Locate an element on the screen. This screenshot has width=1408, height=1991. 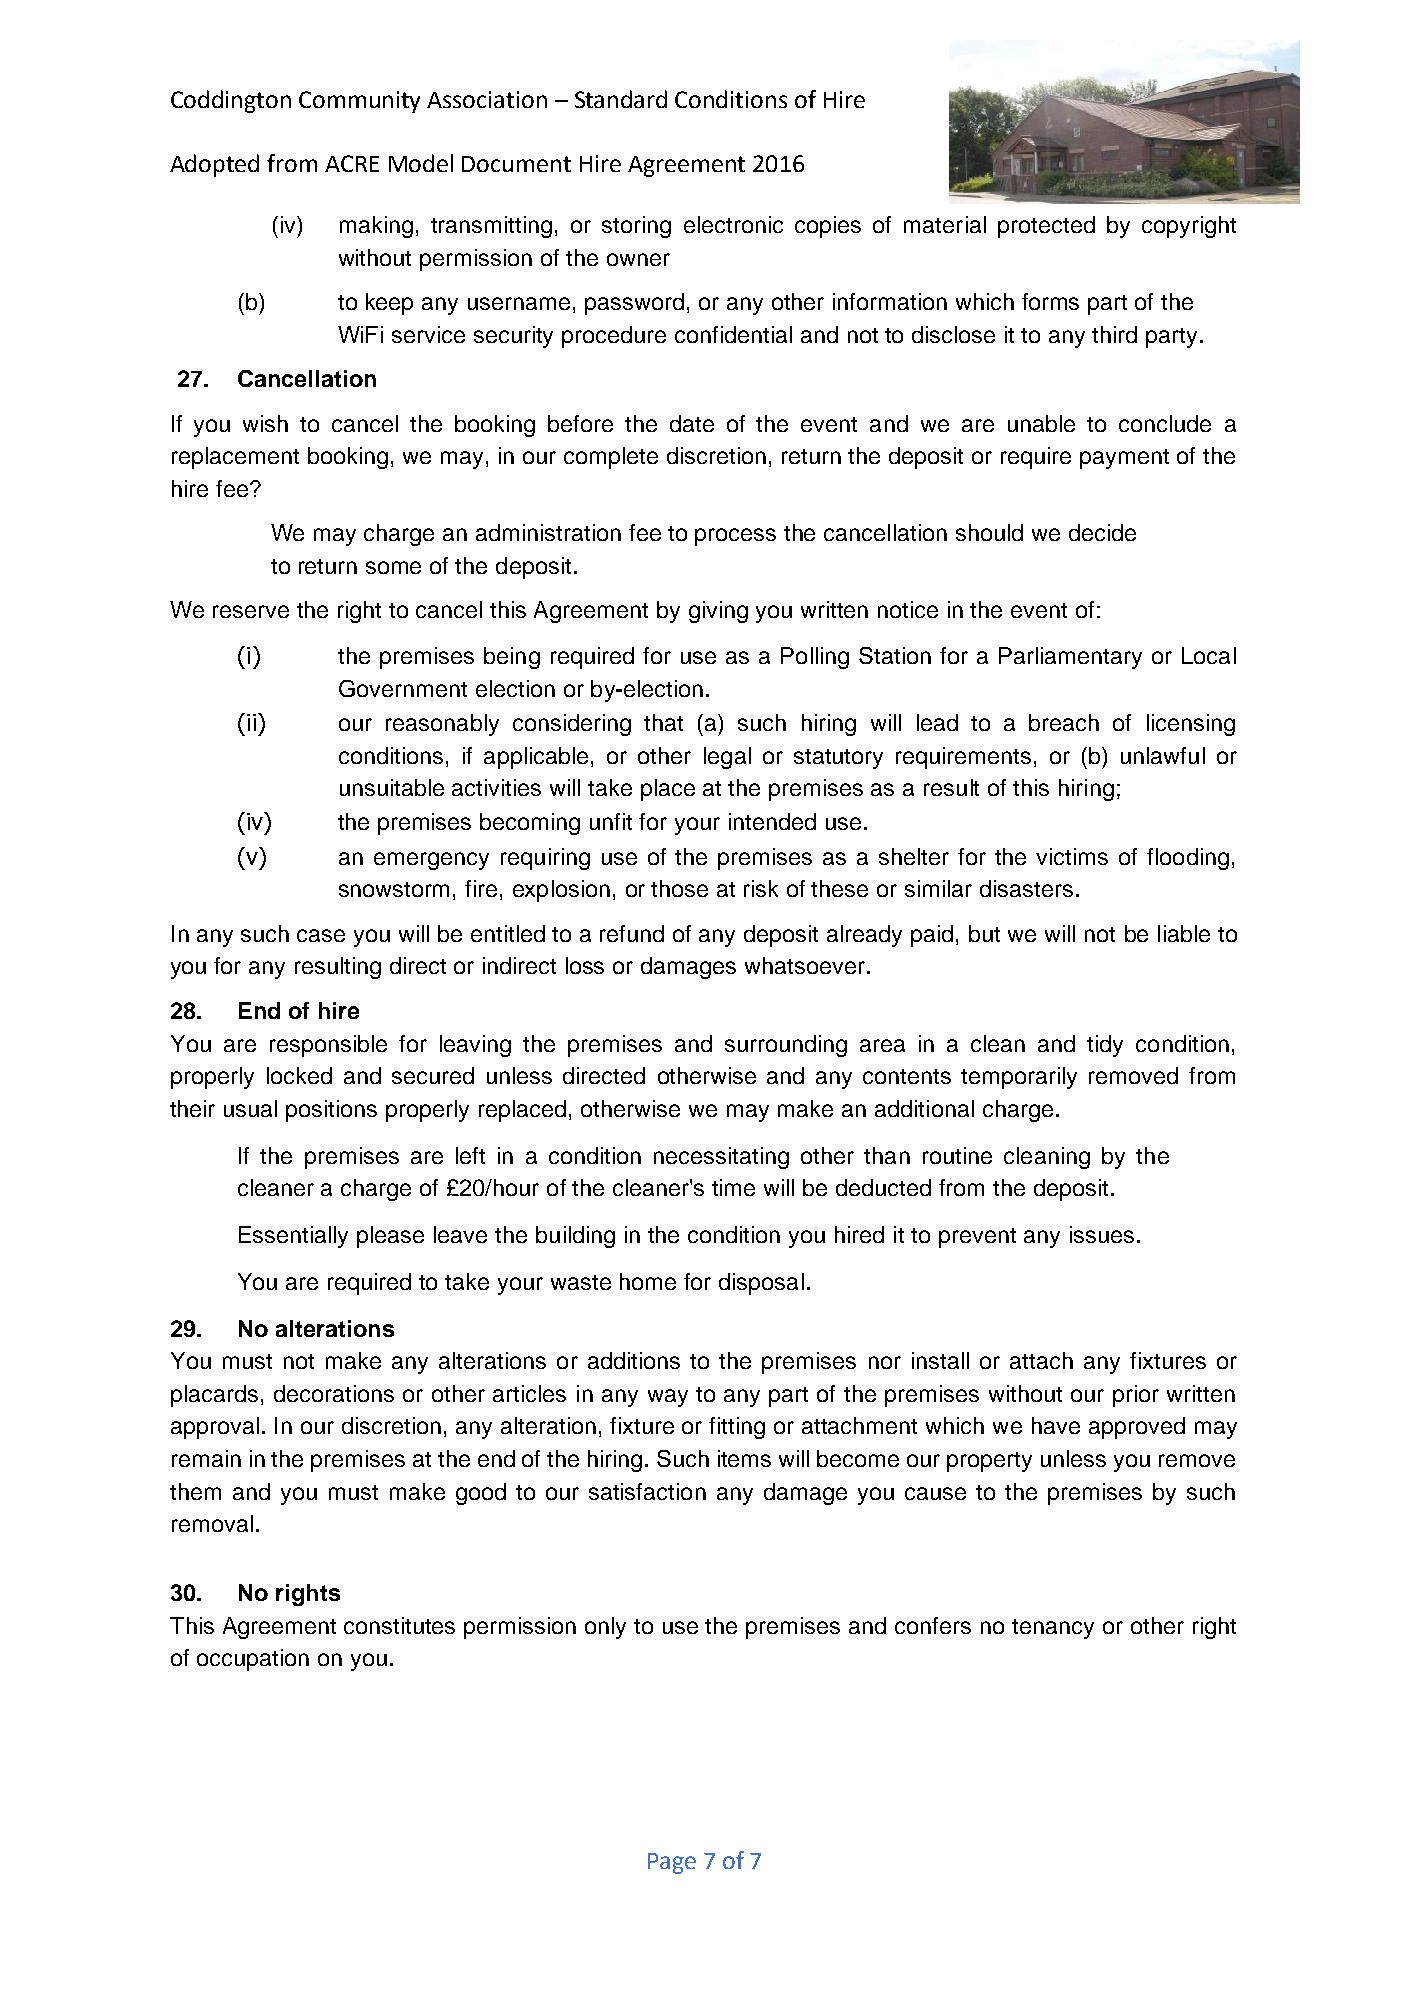
protected is located at coordinates (1046, 227).
